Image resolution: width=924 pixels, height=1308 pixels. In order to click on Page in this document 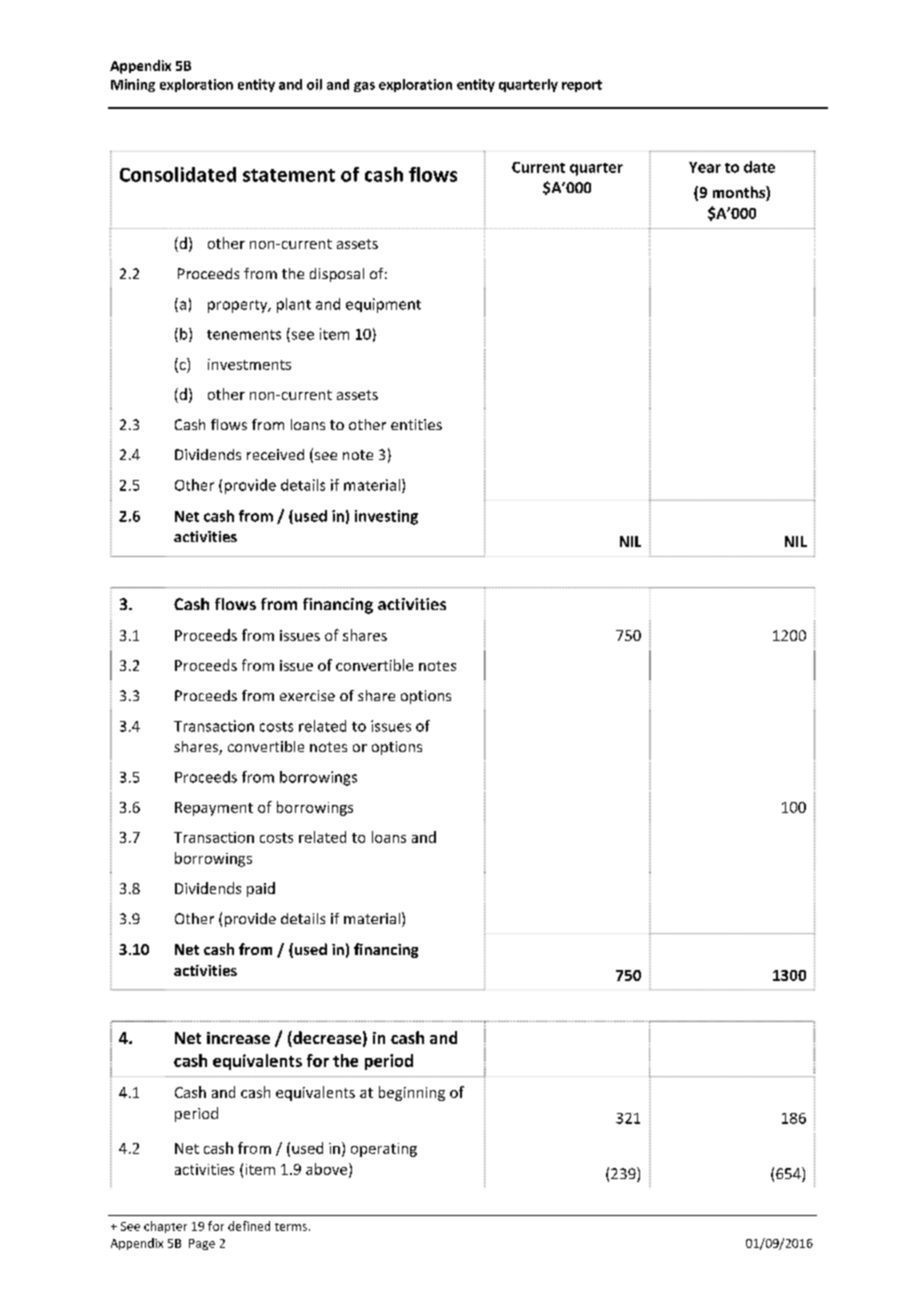, I will do `click(202, 1244)`.
